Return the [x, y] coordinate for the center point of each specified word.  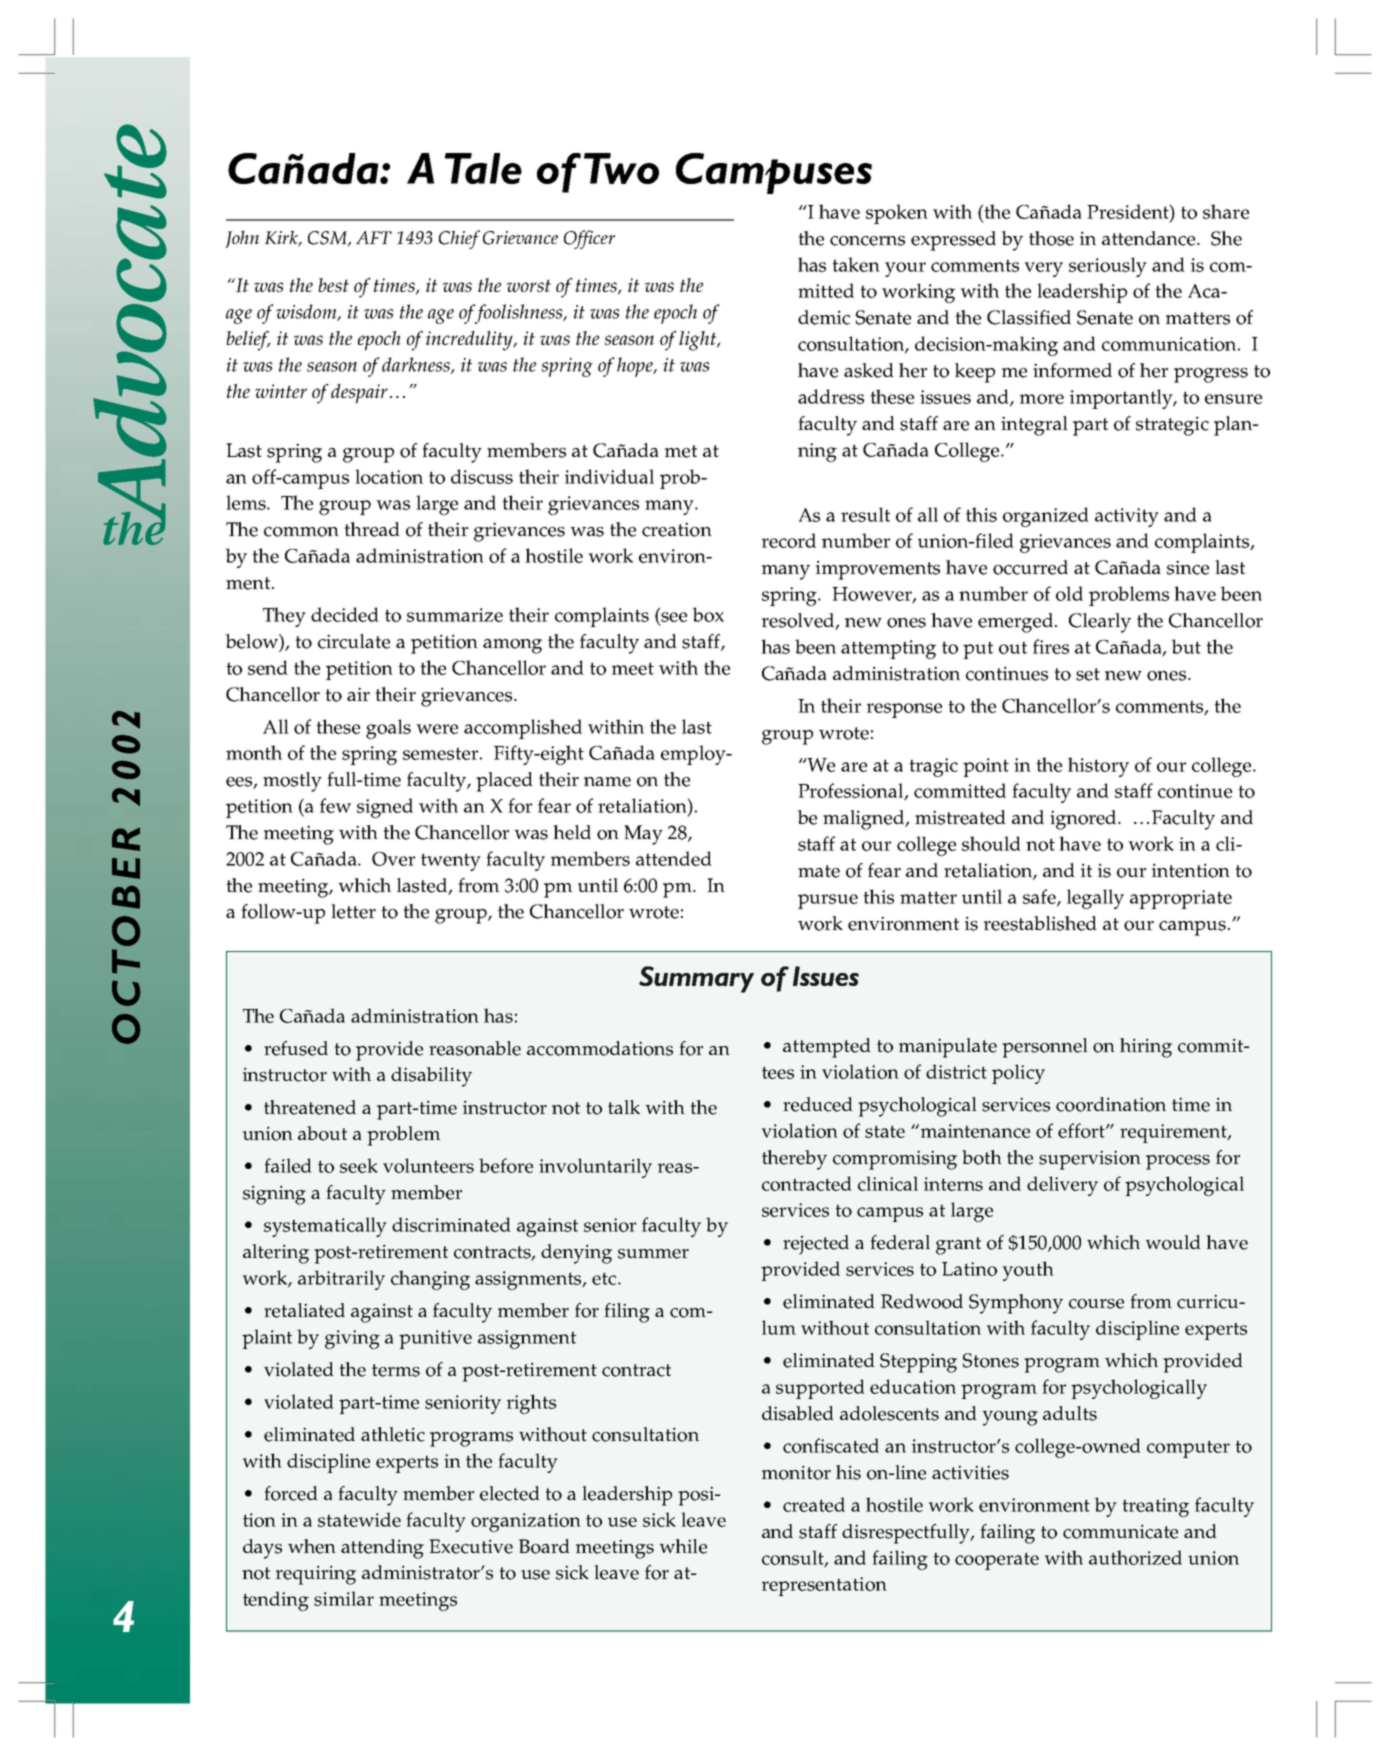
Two [621, 168]
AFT [374, 237]
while [683, 1546]
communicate [1120, 1531]
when [312, 1546]
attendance [1150, 238]
